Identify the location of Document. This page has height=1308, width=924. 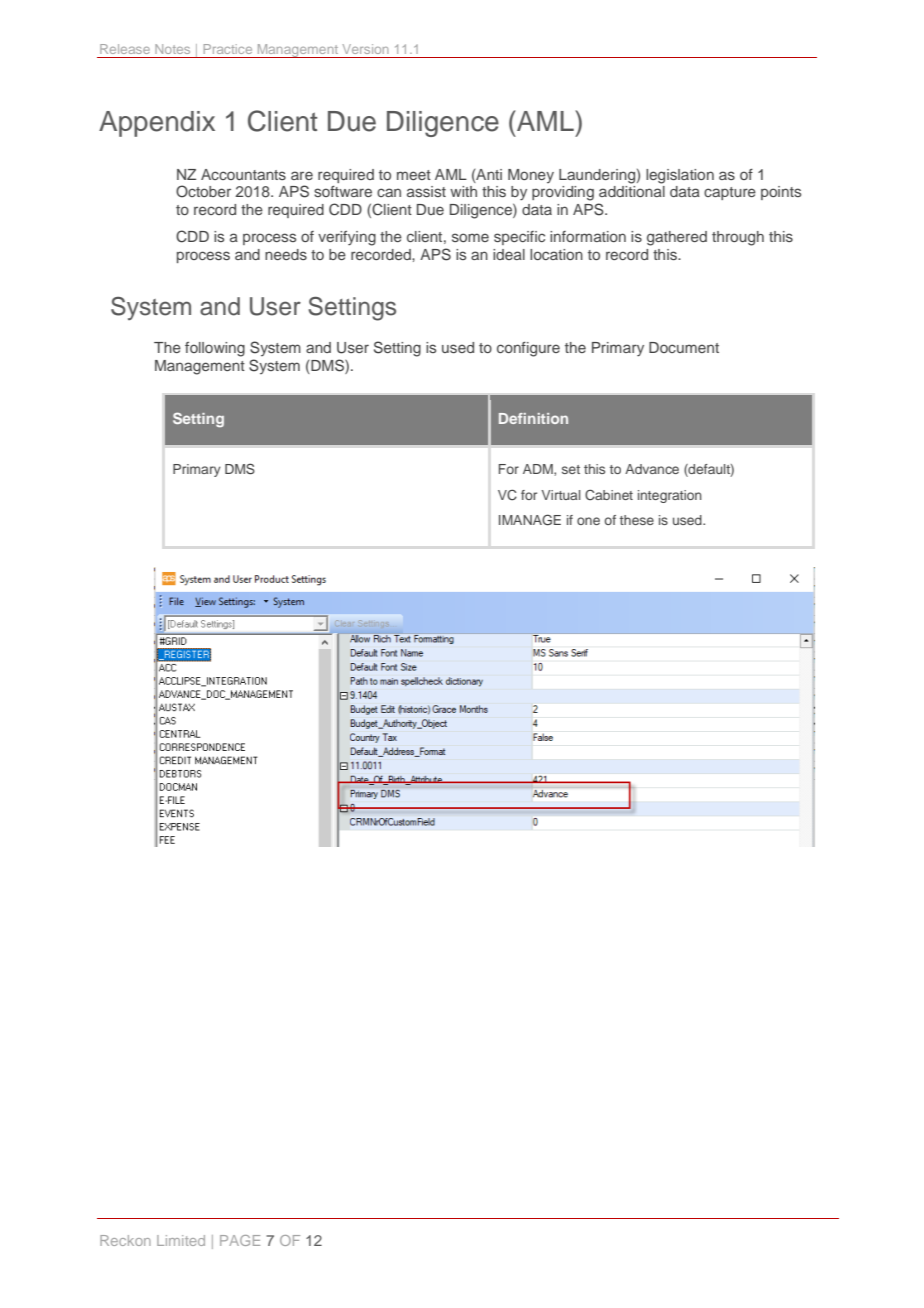
(684, 347).
